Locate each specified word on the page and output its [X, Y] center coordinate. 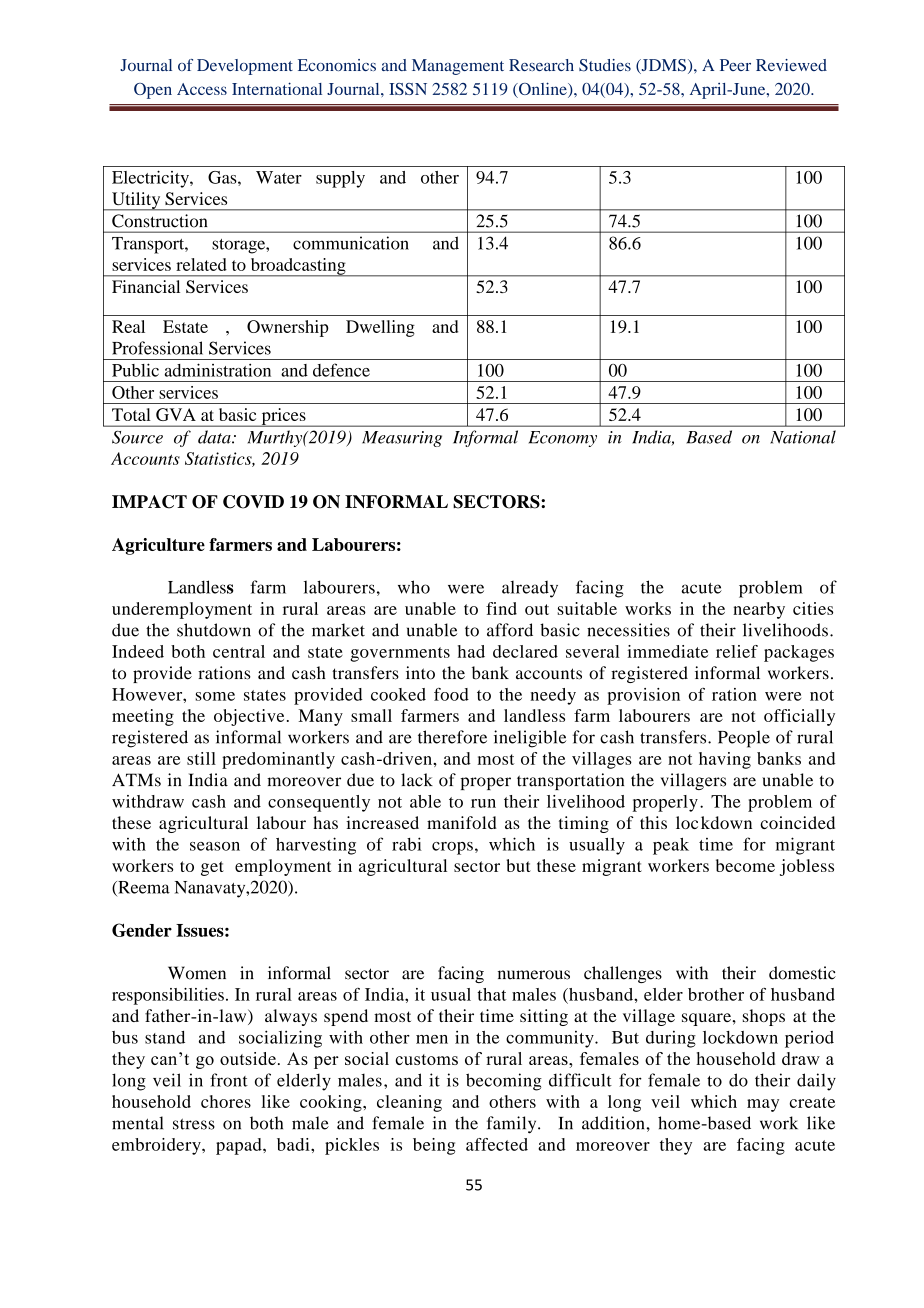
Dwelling [380, 328]
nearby [759, 610]
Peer [735, 65]
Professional [157, 348]
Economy [563, 439]
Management [458, 67]
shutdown [214, 630]
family [513, 1125]
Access [202, 89]
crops [452, 848]
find [501, 608]
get [212, 868]
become [745, 865]
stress [194, 1124]
